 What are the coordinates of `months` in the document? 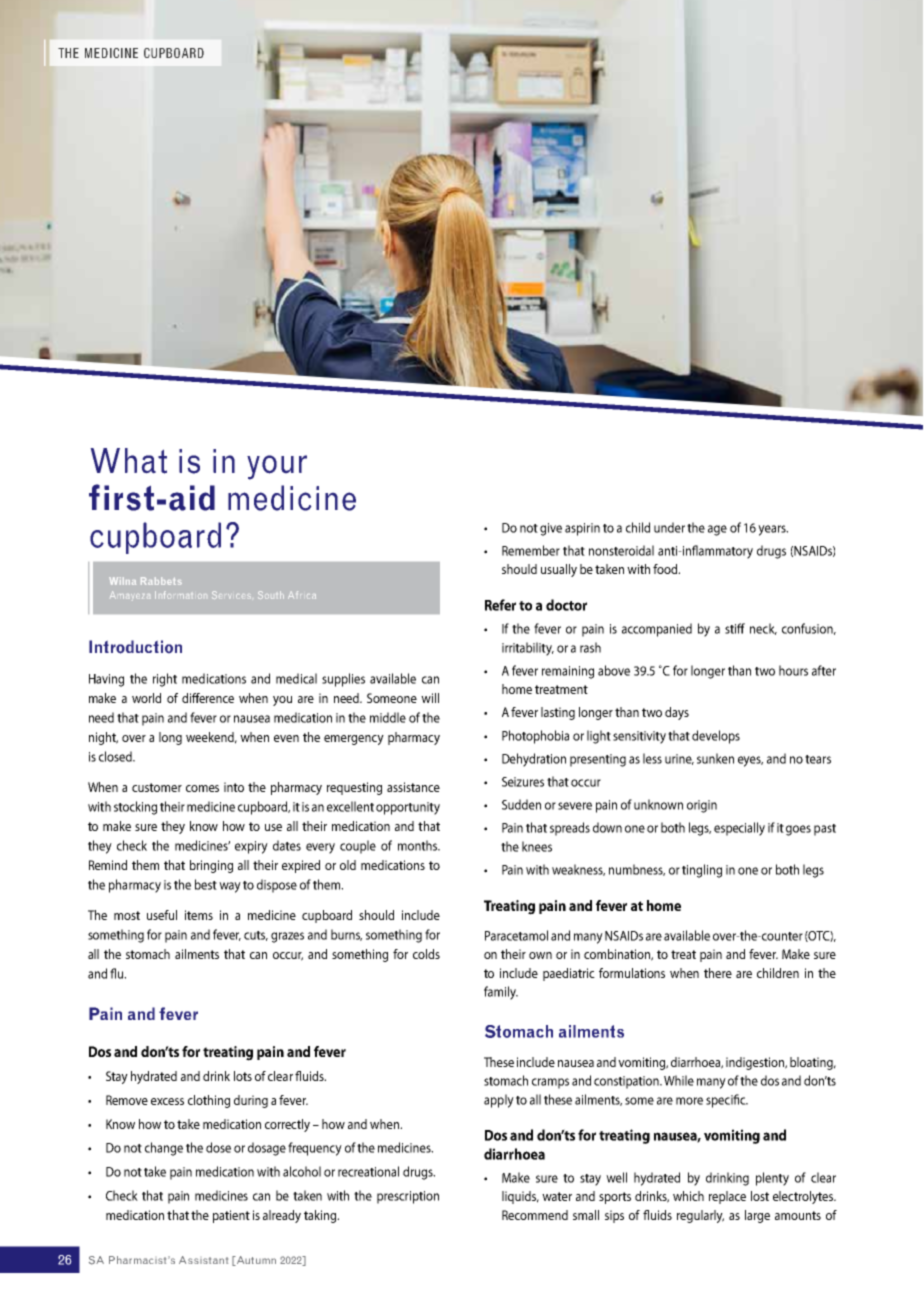 It's located at (418, 845).
